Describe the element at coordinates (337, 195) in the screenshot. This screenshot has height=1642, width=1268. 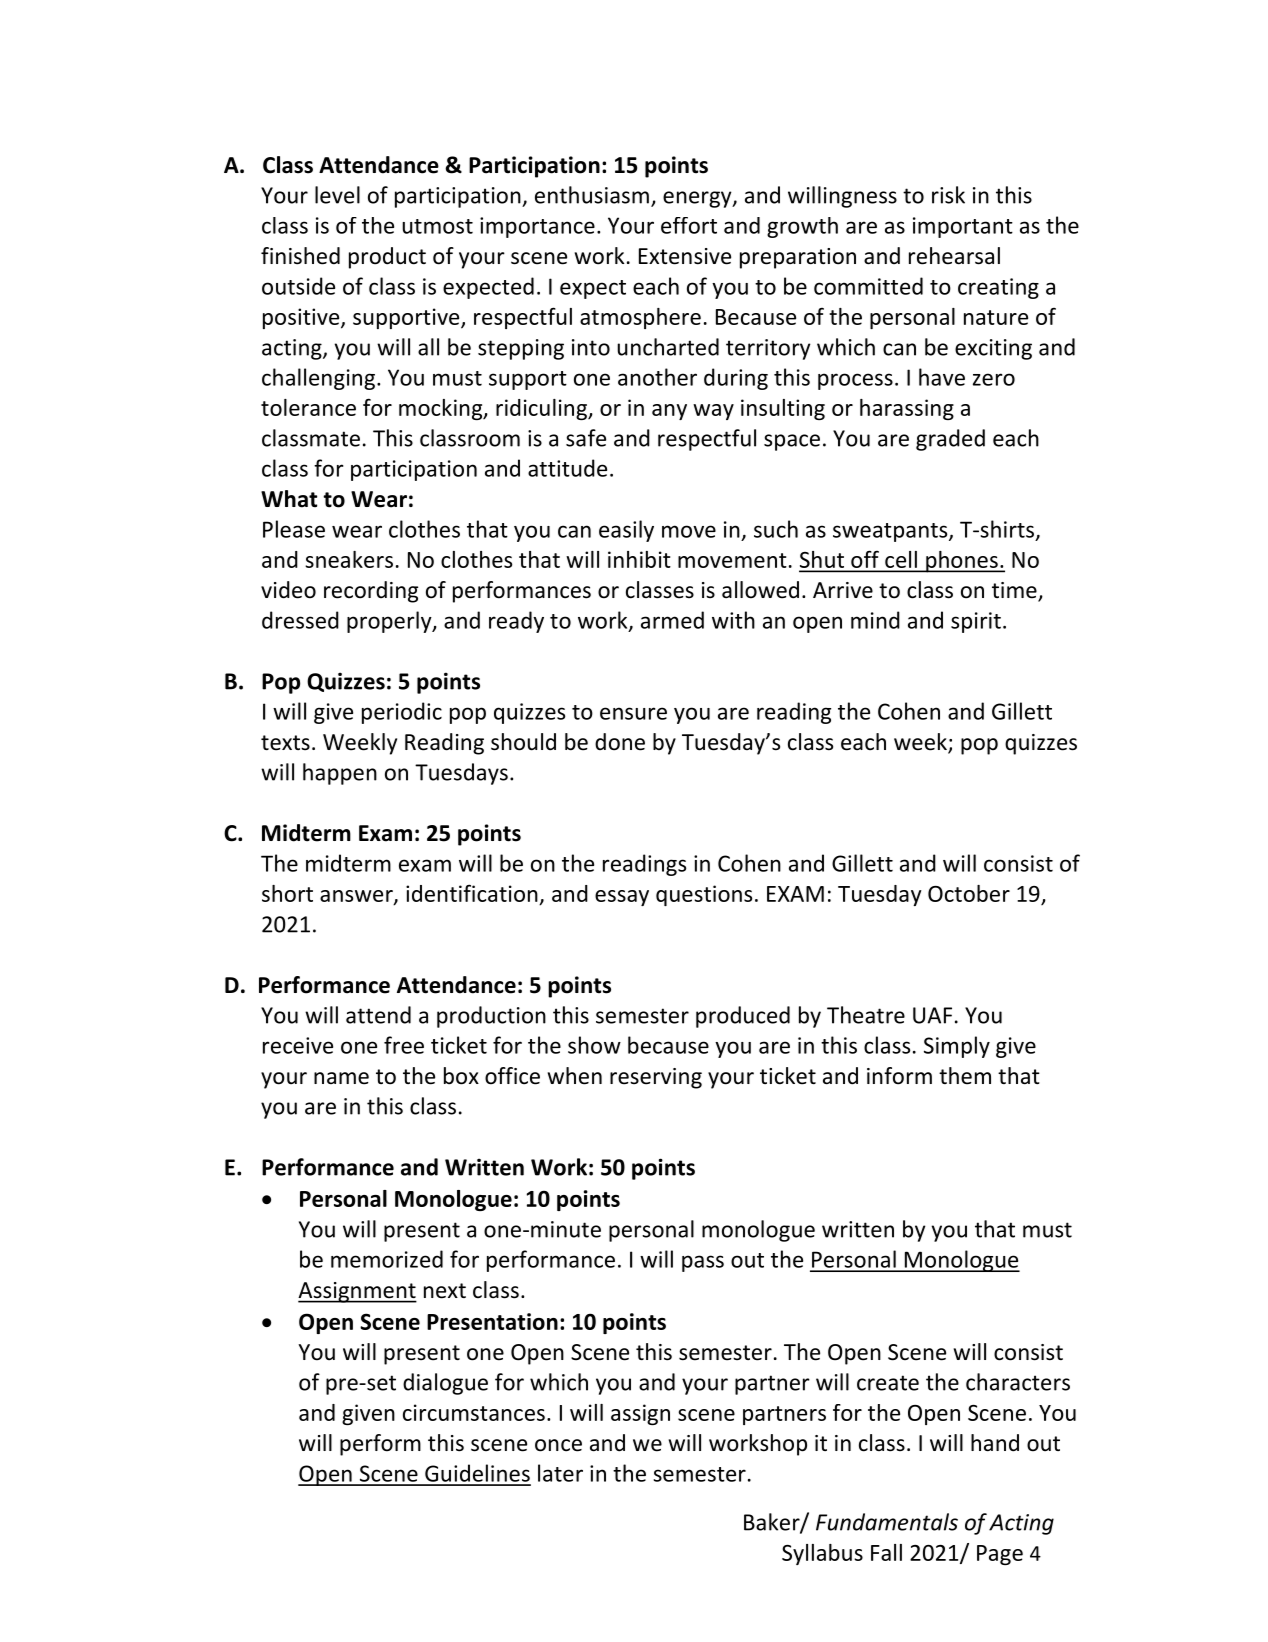
I see `level` at that location.
